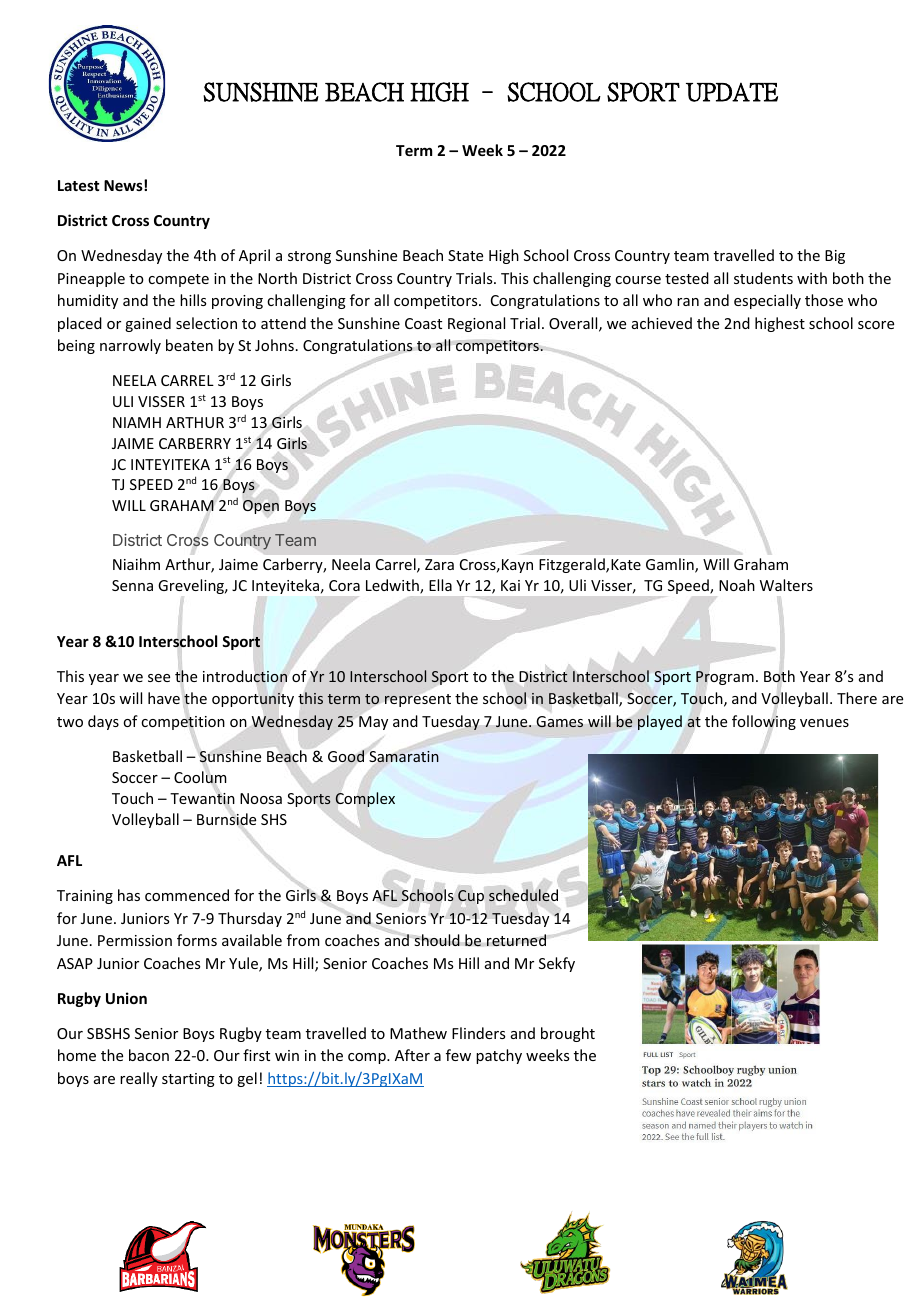  I want to click on Regional, so click(476, 324).
